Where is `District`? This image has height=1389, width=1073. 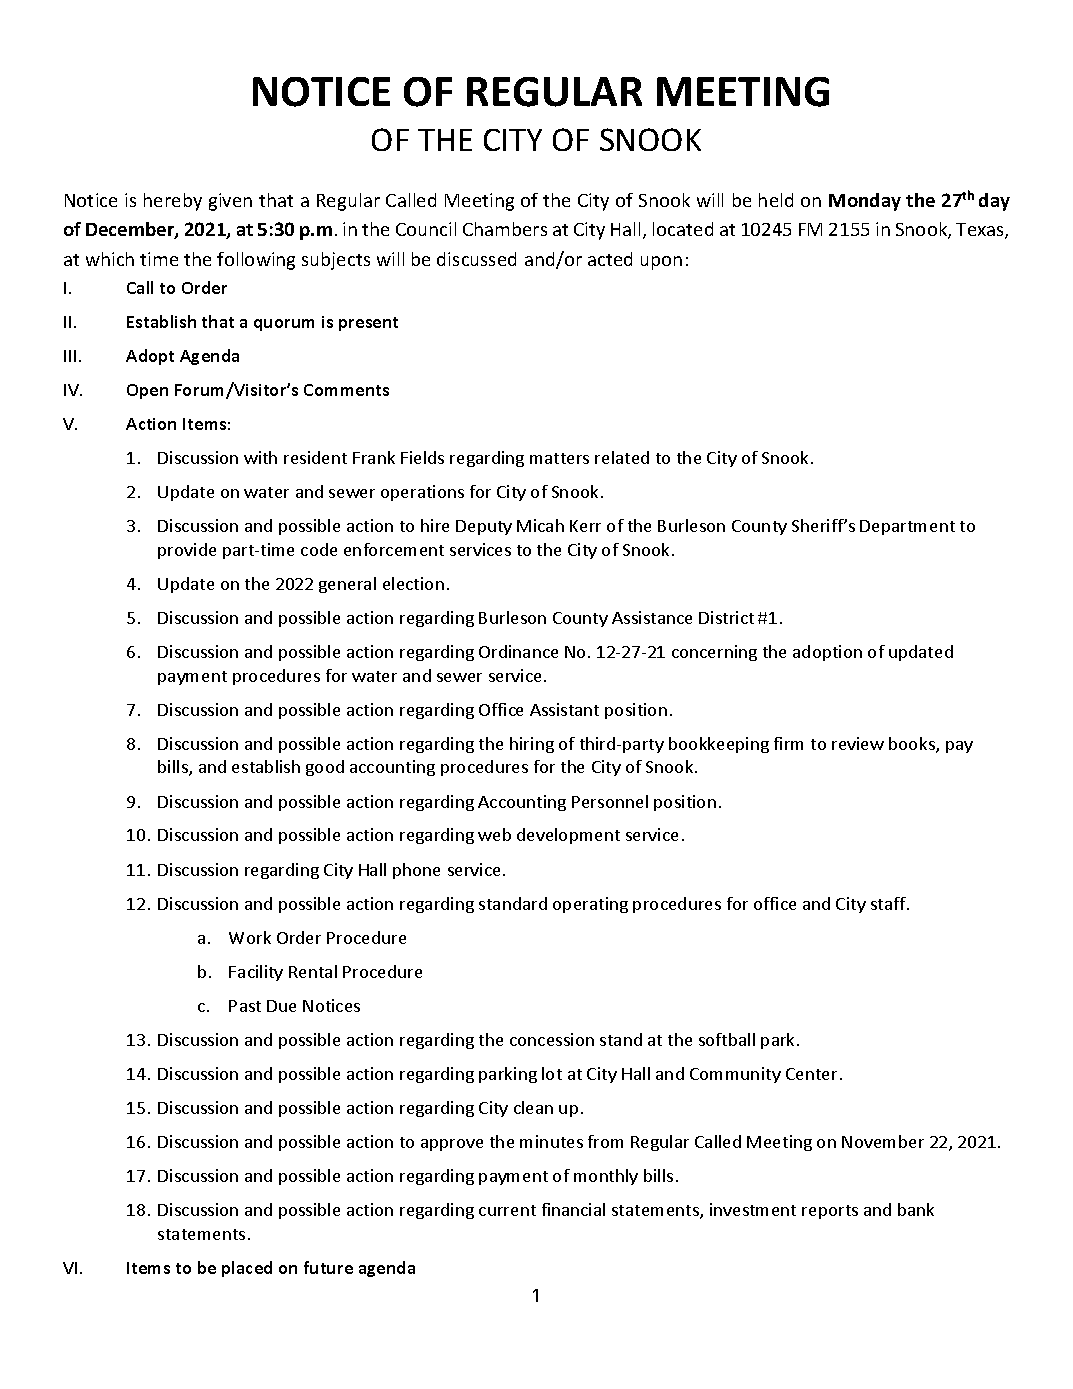 District is located at coordinates (726, 617).
